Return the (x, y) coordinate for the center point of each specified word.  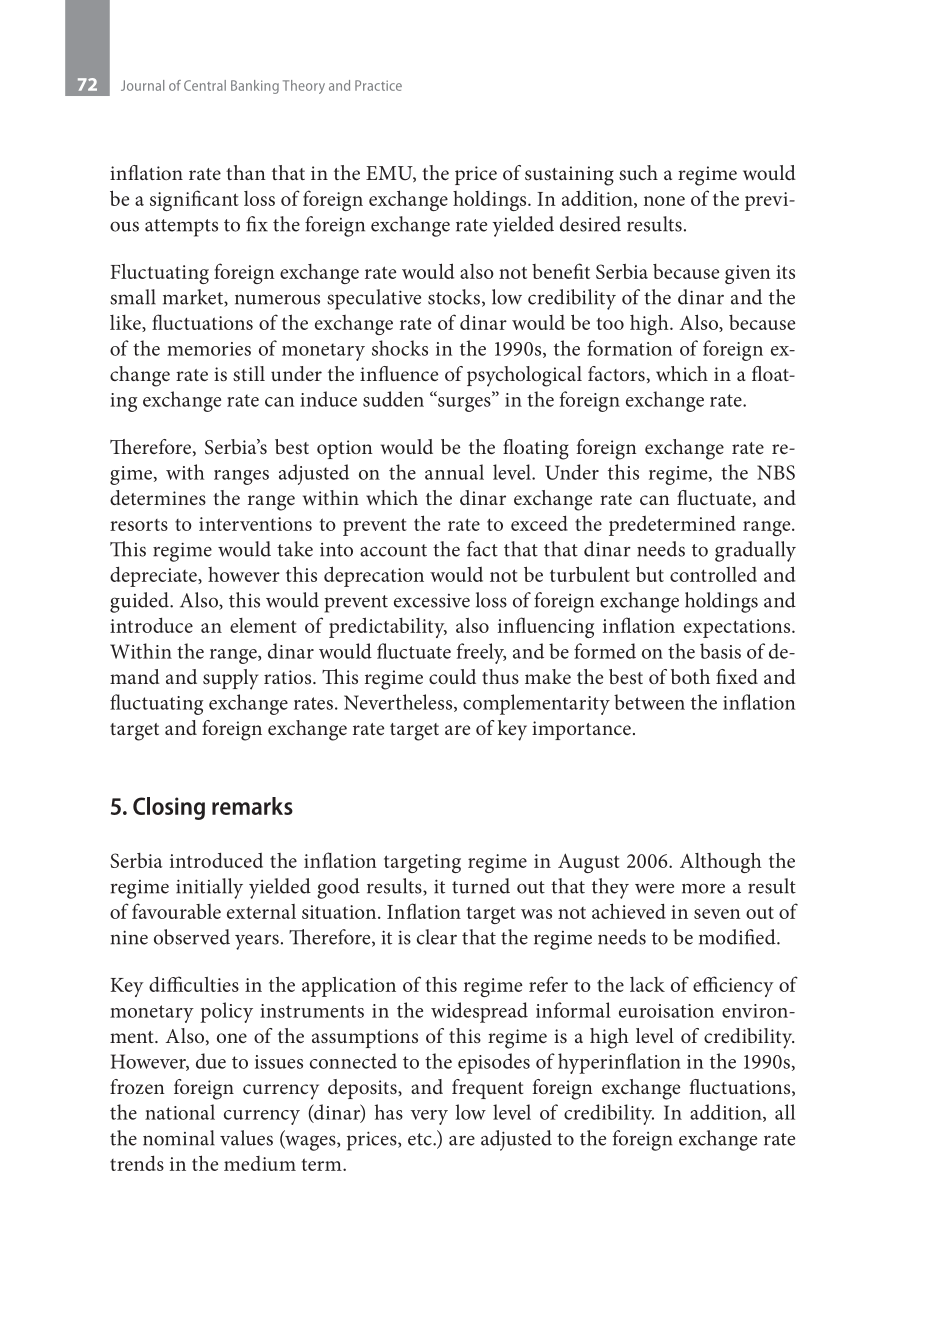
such (638, 172)
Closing (169, 808)
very (429, 1117)
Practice (378, 85)
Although (721, 862)
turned (481, 886)
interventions (255, 524)
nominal (179, 1138)
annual (454, 472)
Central (205, 85)
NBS (776, 472)
